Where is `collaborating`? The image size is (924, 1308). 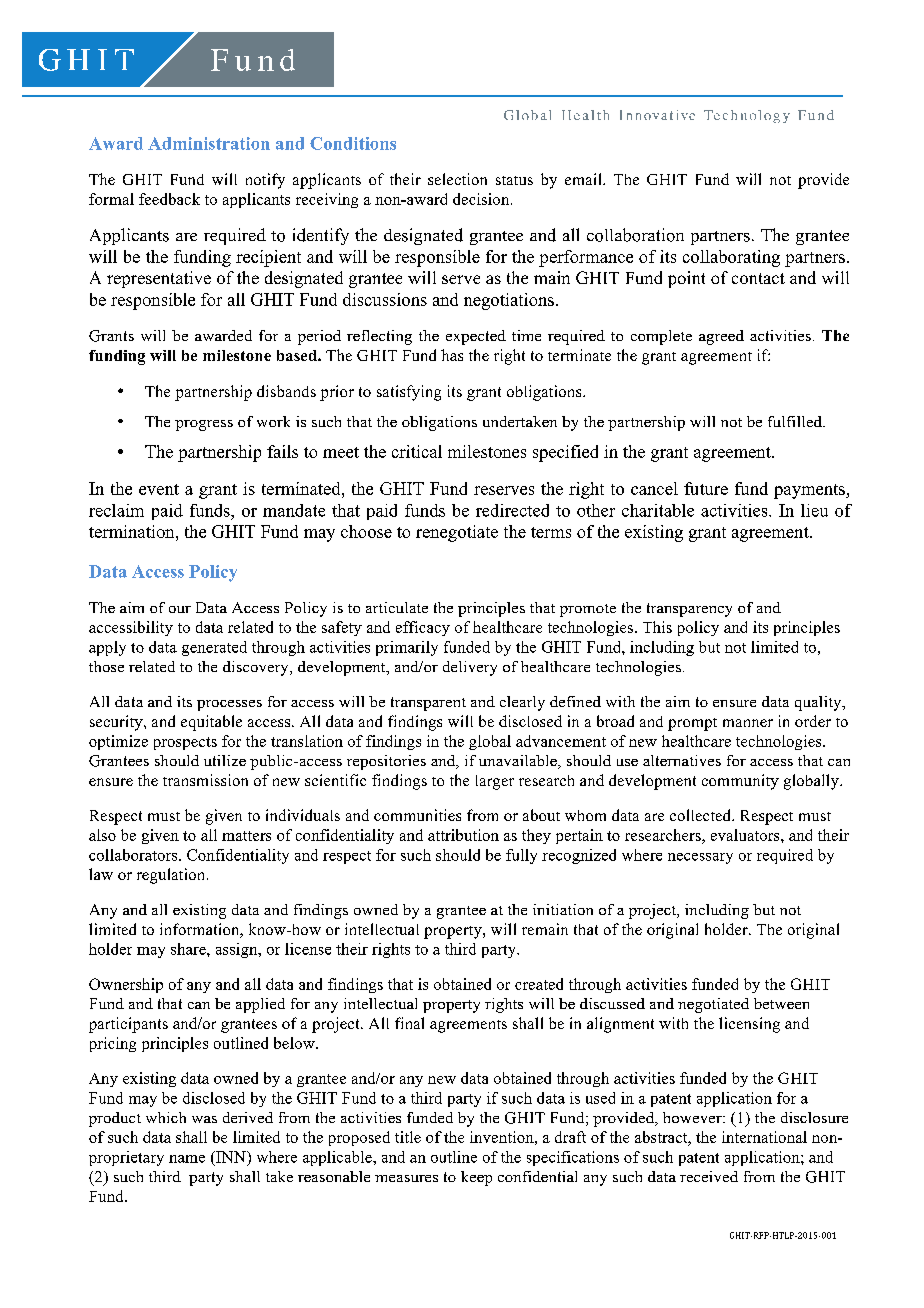 collaborating is located at coordinates (731, 258).
